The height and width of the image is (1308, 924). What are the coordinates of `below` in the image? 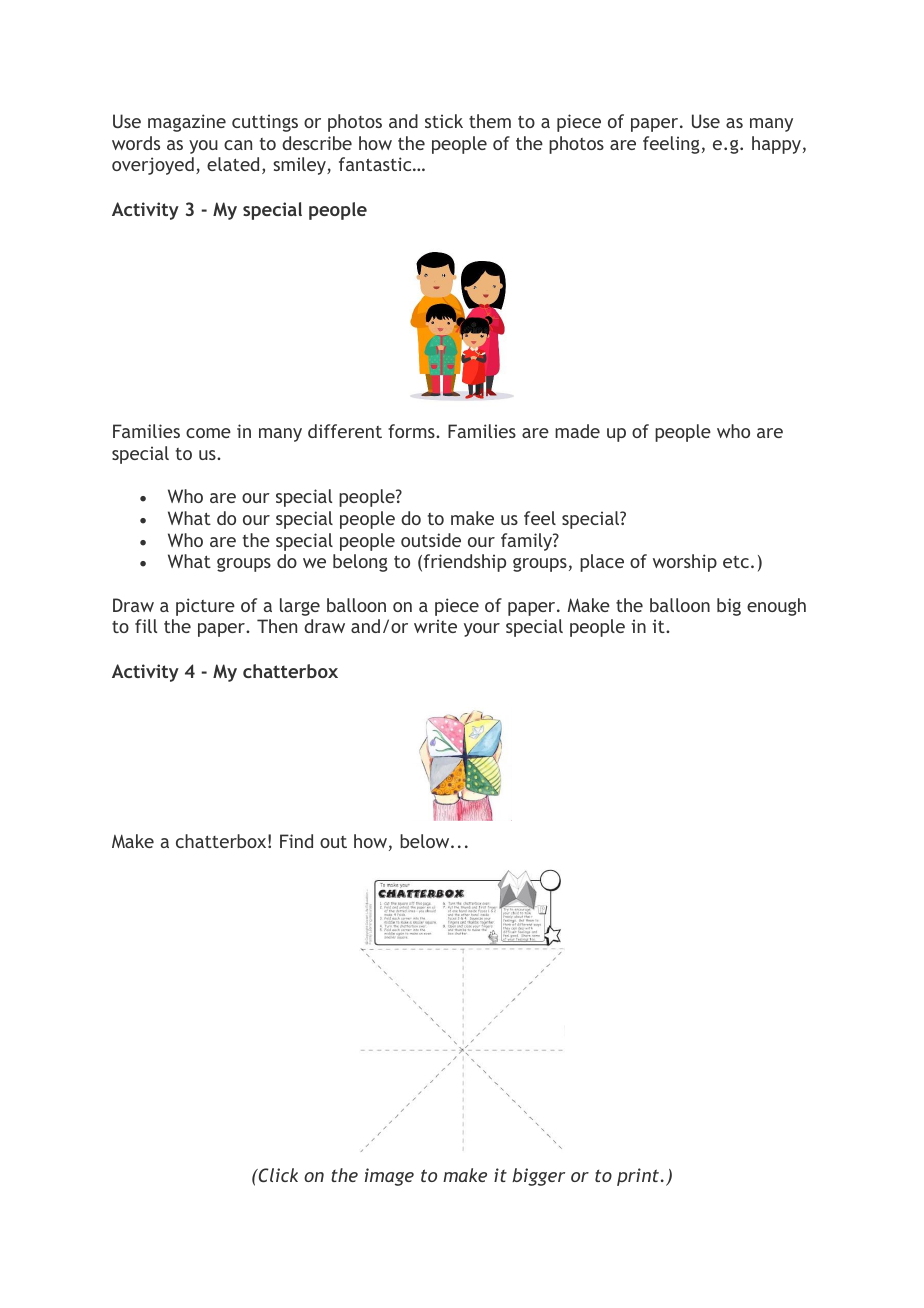 It's located at (426, 841).
